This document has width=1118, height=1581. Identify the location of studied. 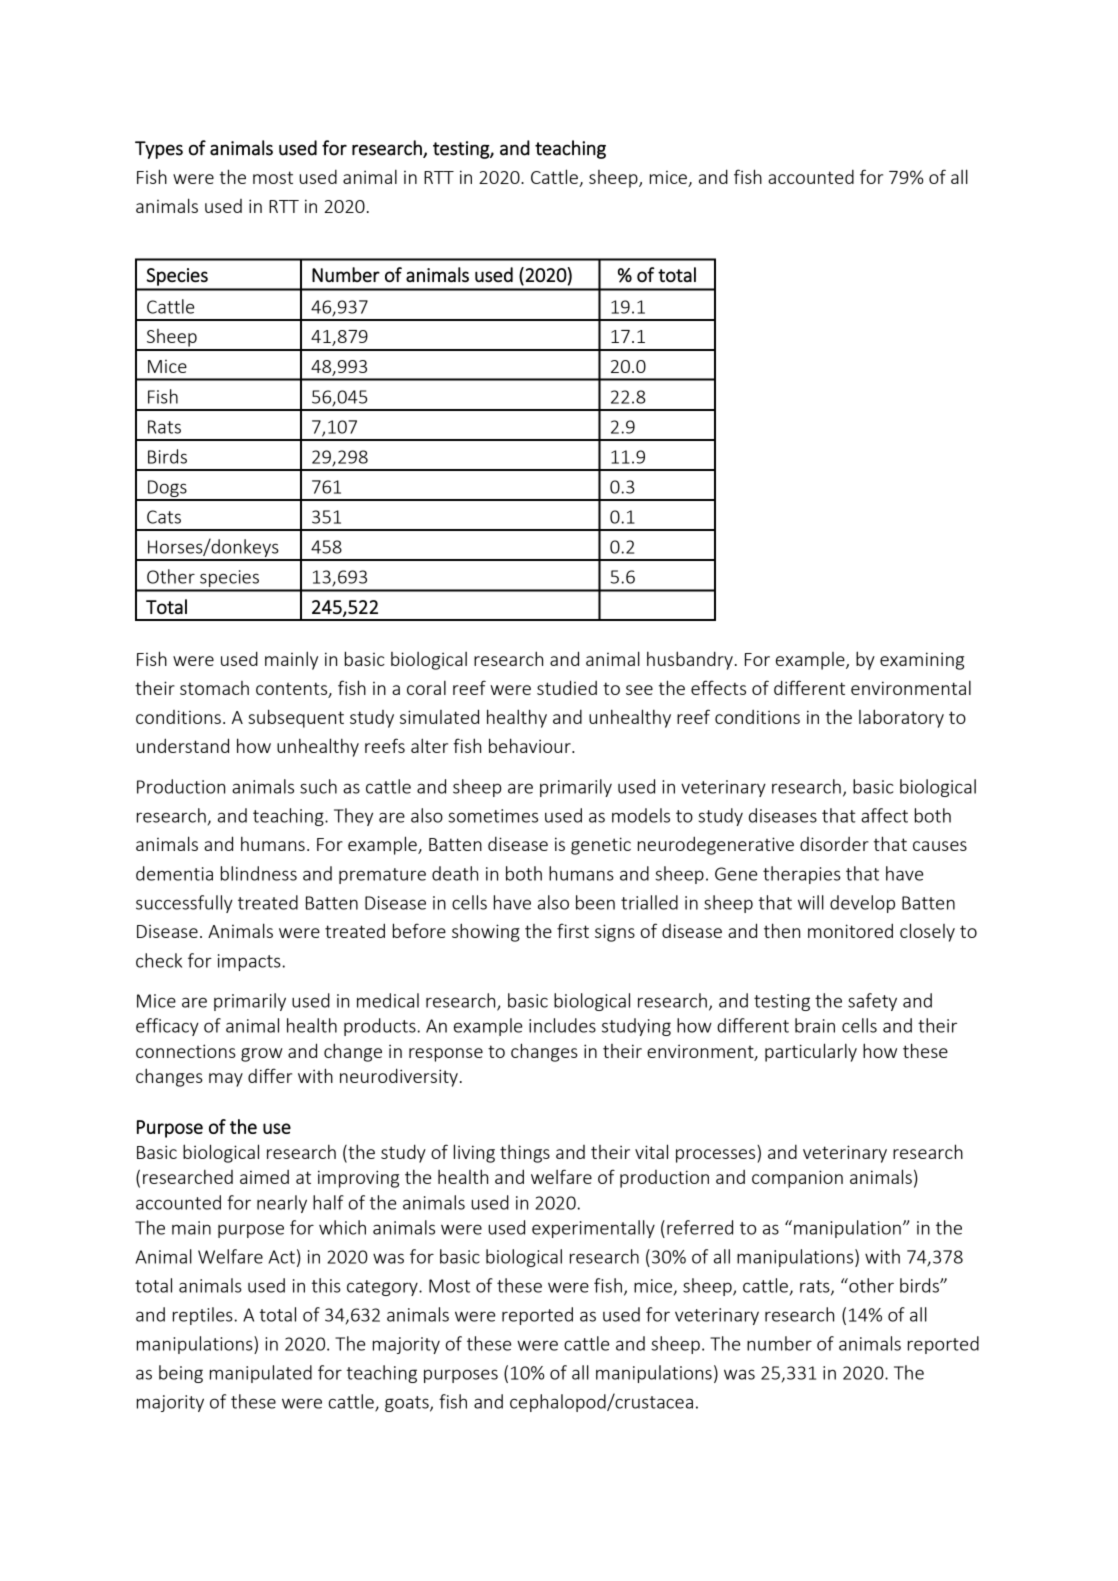
(567, 687).
